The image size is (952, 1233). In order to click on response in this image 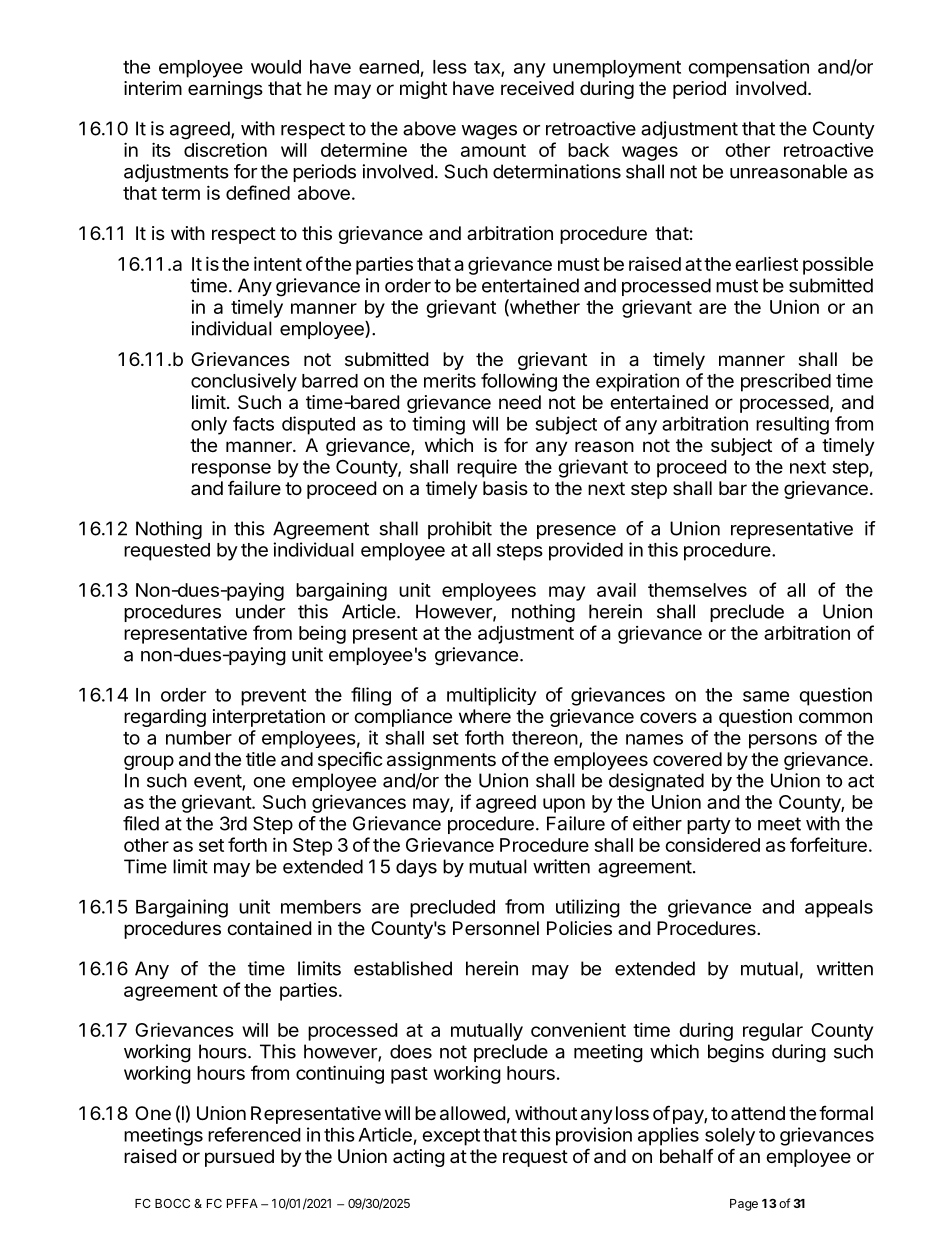, I will do `click(231, 470)`.
